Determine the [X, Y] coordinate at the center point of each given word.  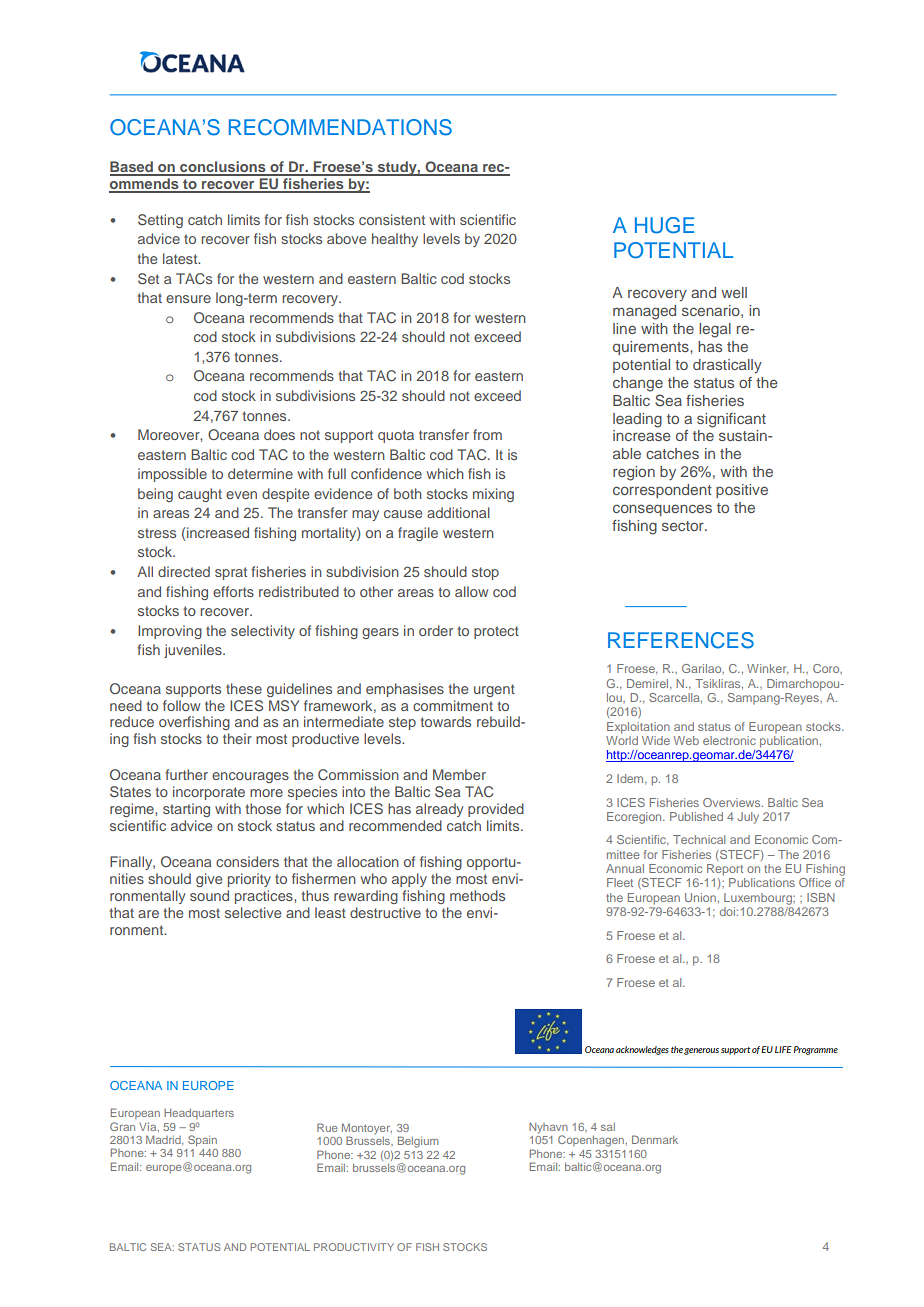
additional [458, 512]
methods [477, 895]
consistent [392, 219]
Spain [202, 1140]
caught [200, 495]
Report [725, 870]
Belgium [418, 1142]
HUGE [664, 225]
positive [742, 491]
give [209, 880]
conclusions [223, 168]
